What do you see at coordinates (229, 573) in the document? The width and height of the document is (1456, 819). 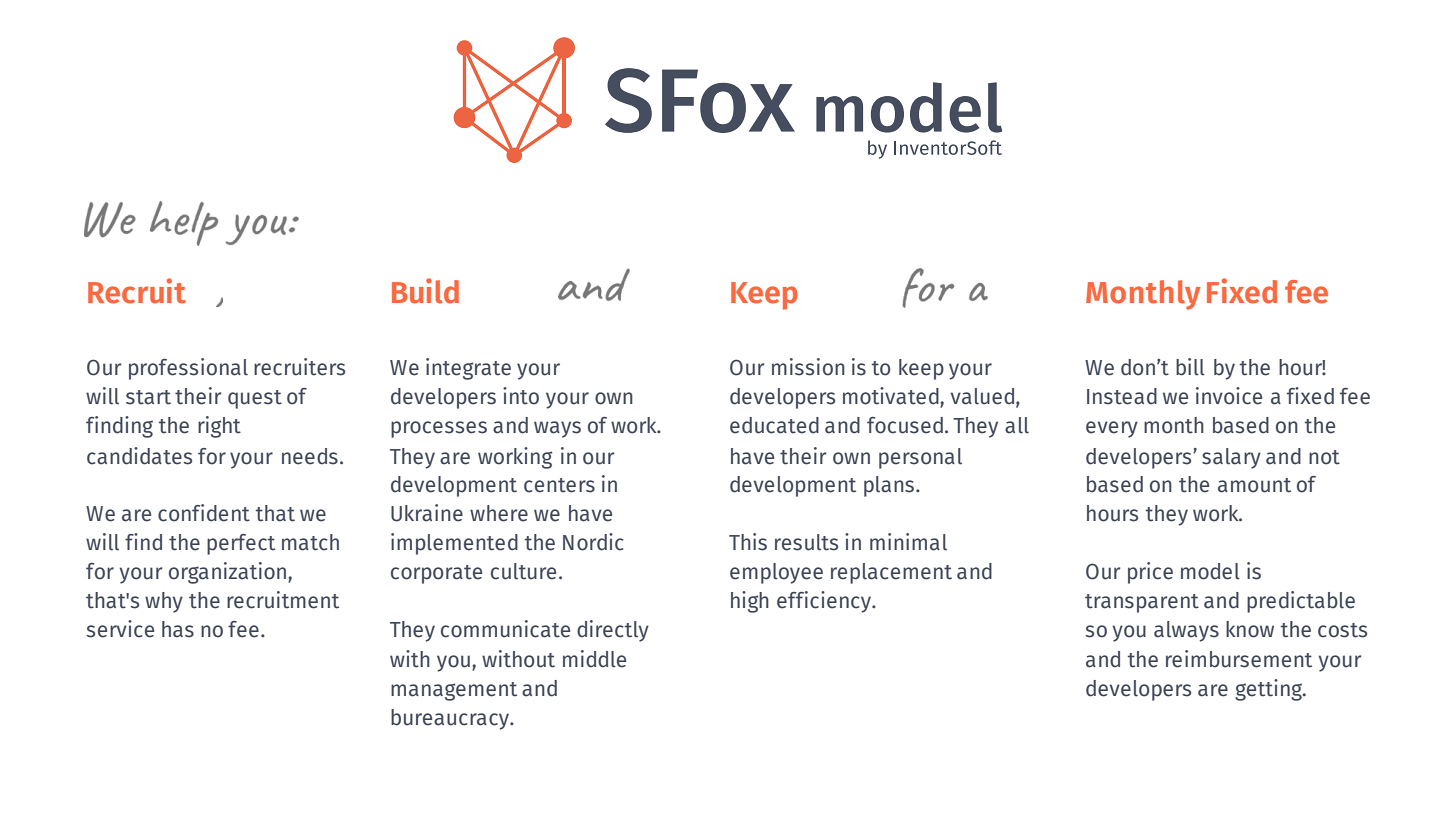 I see `organization` at bounding box center [229, 573].
